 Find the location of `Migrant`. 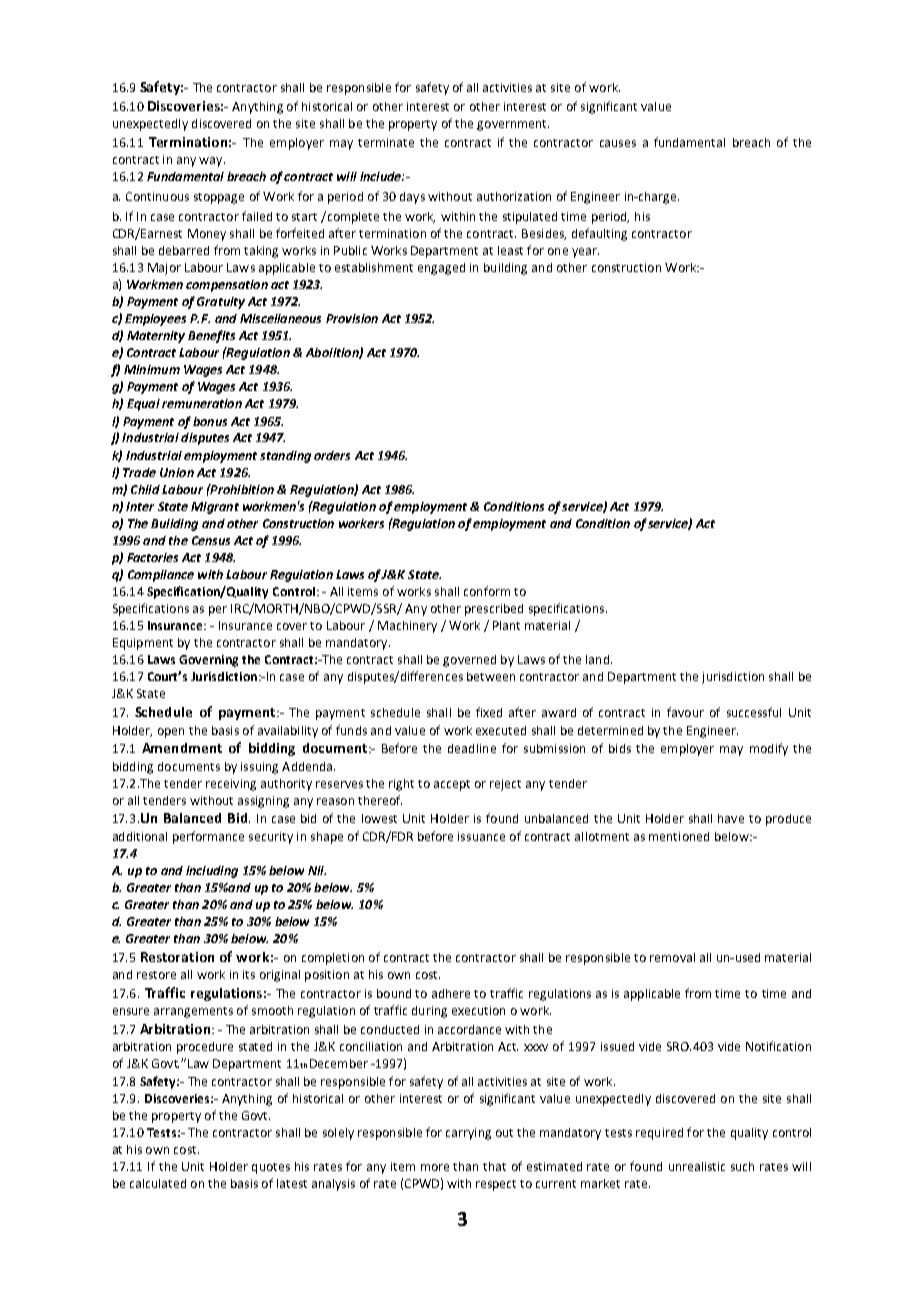

Migrant is located at coordinates (215, 508).
